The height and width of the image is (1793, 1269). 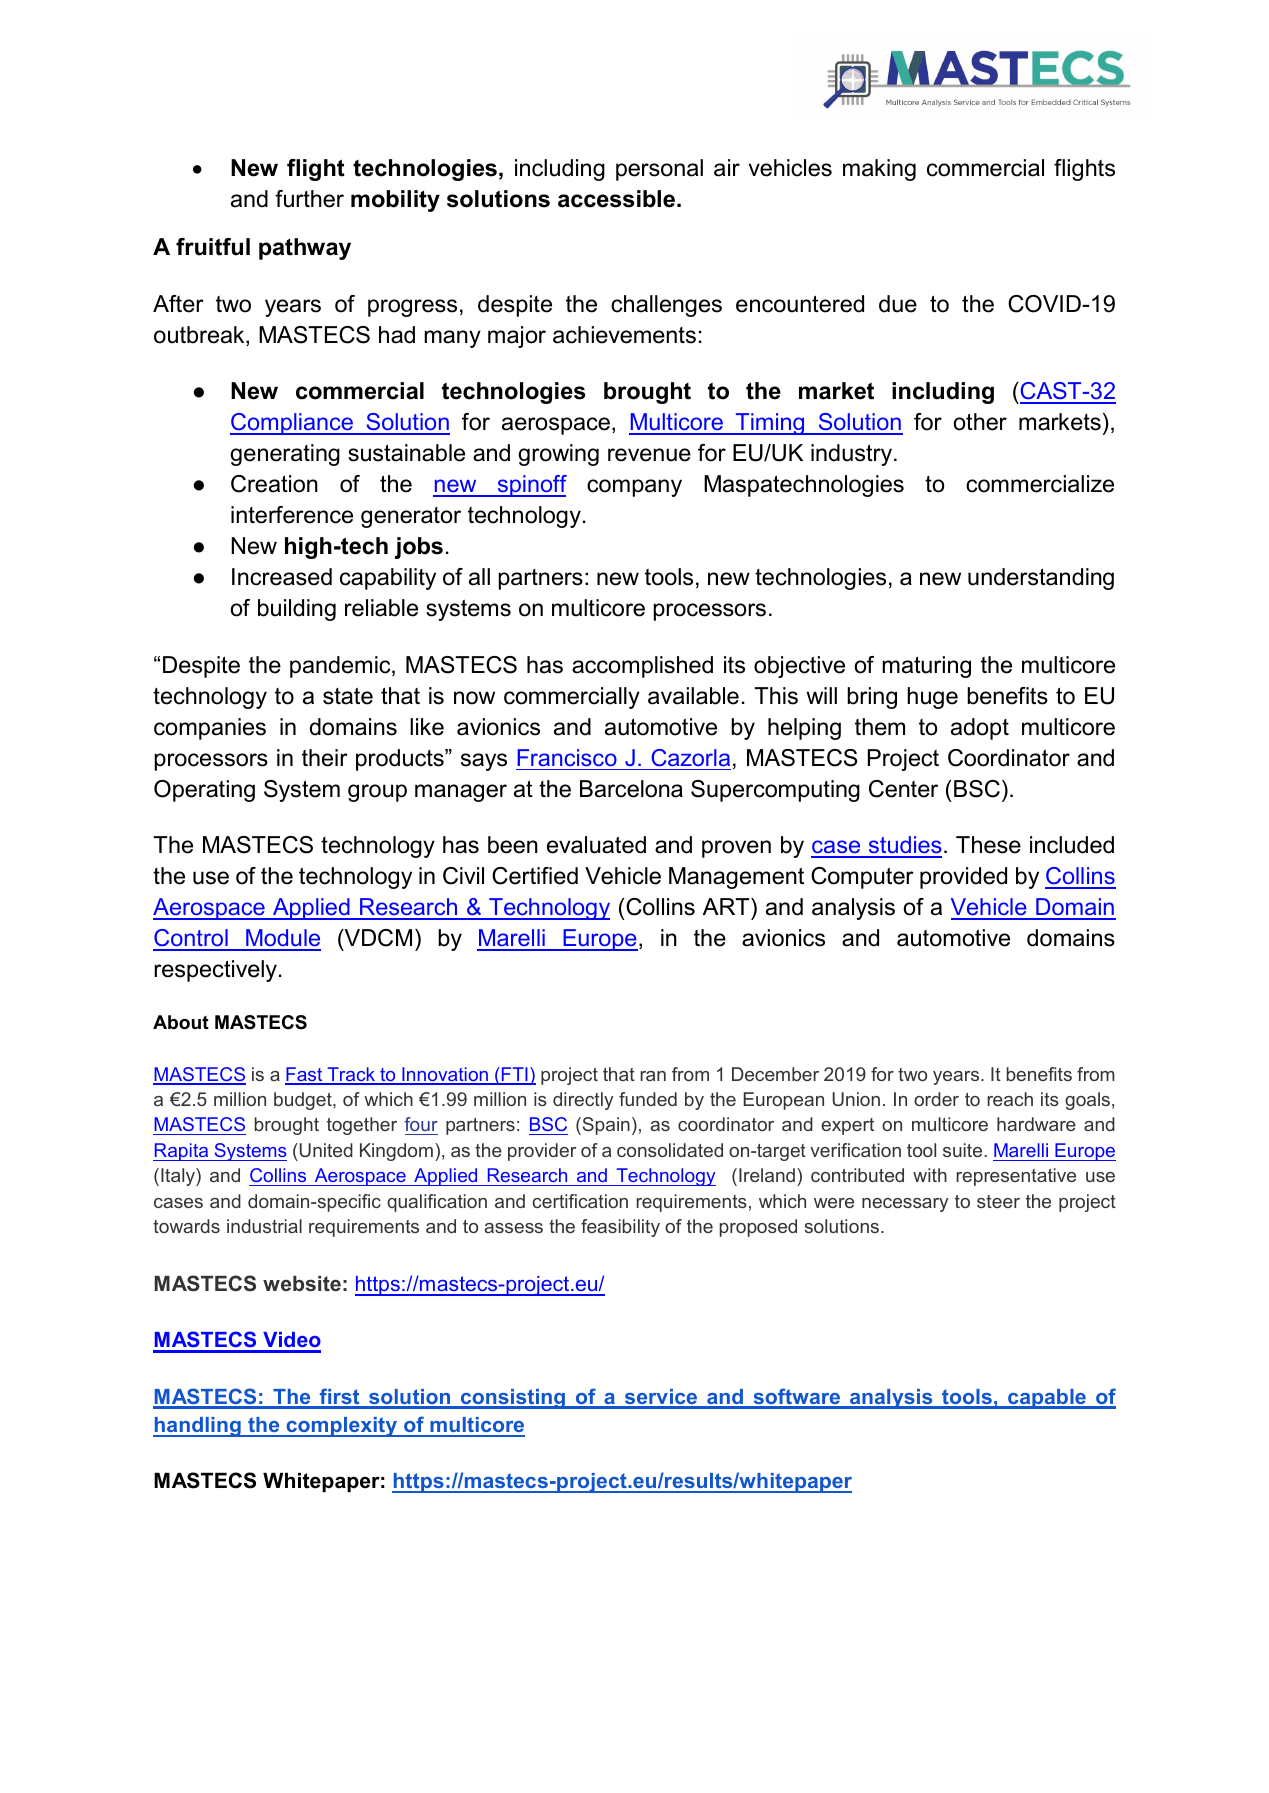 What do you see at coordinates (631, 789) in the image?
I see `Barcelona` at bounding box center [631, 789].
